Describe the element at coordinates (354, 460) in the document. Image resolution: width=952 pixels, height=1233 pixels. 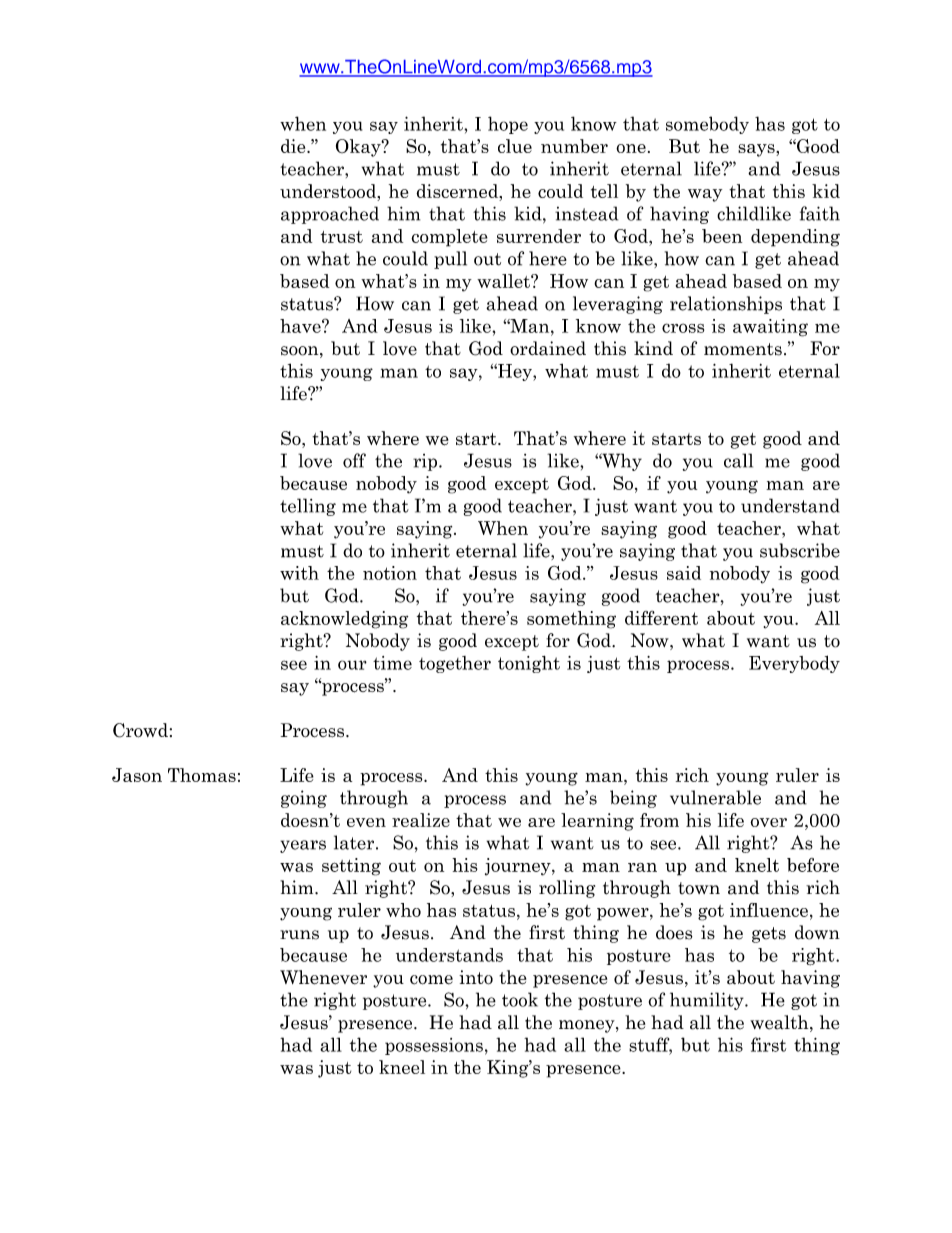
I see `off` at that location.
